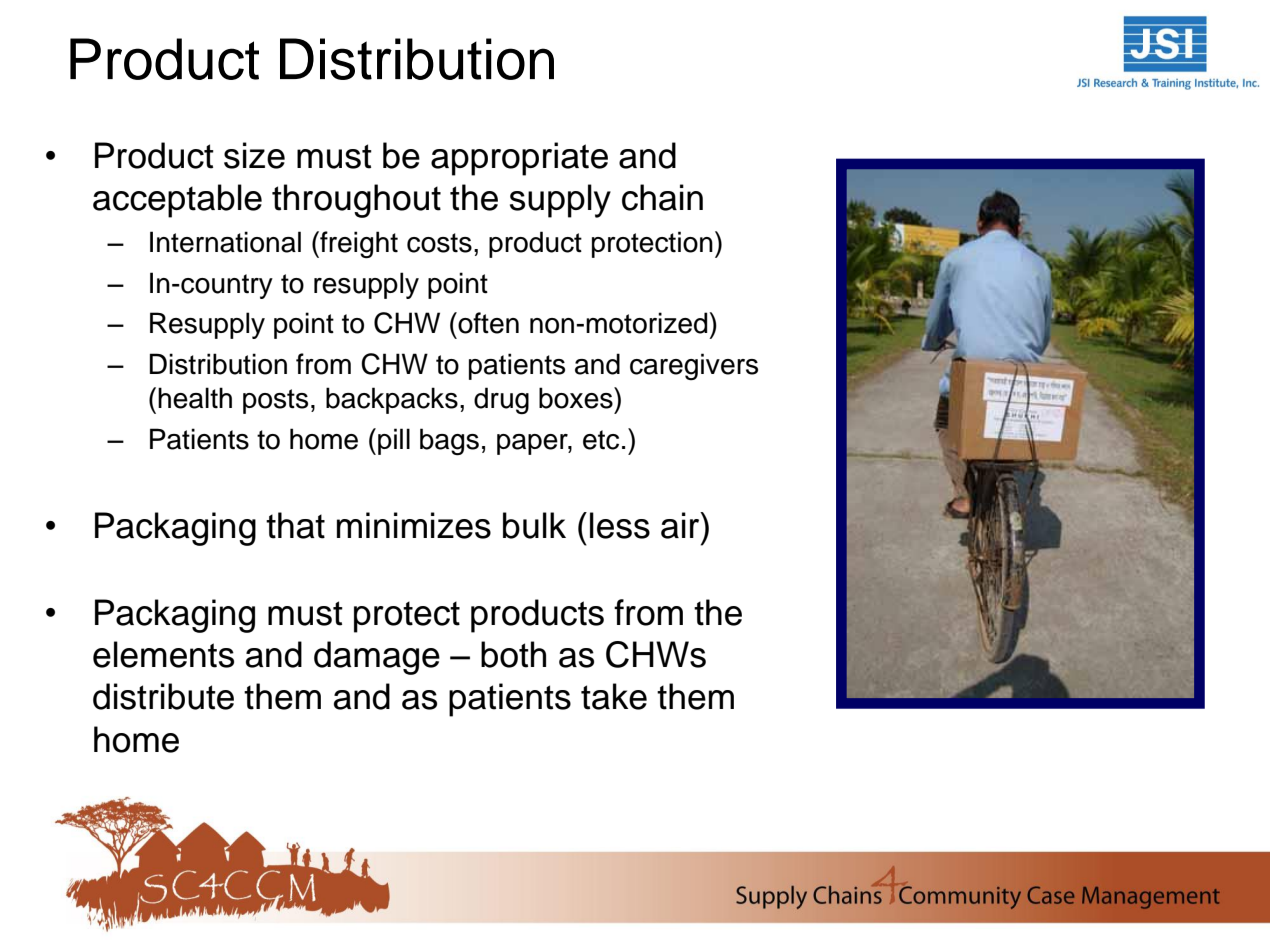 Image resolution: width=1270 pixels, height=952 pixels. What do you see at coordinates (601, 440) in the screenshot?
I see `etc` at bounding box center [601, 440].
